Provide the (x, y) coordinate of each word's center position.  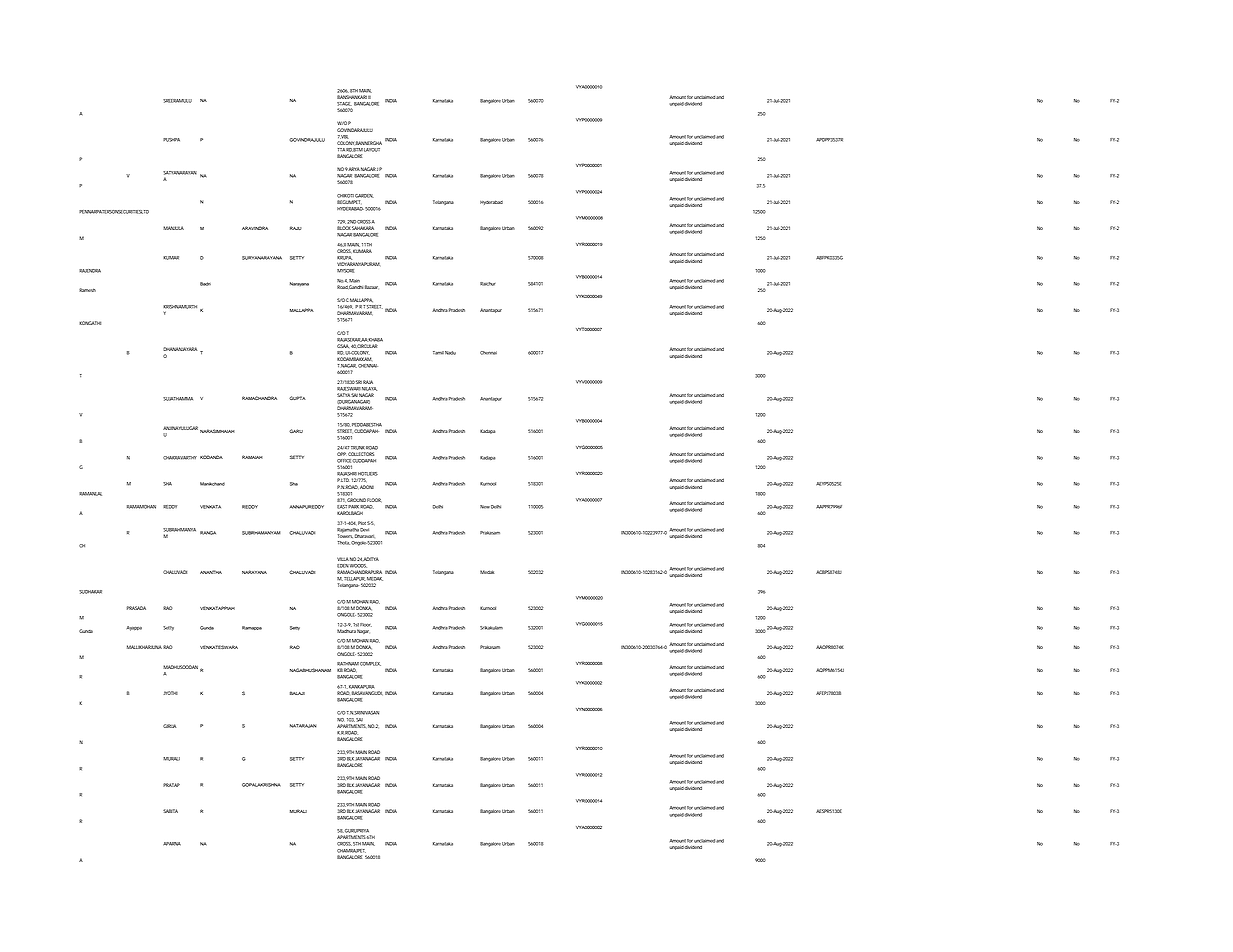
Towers (345, 536)
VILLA (343, 559)
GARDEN (364, 196)
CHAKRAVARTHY (180, 458)
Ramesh (87, 290)
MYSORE (345, 271)
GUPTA (297, 398)
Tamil (438, 353)
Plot (363, 523)
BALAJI (297, 693)
